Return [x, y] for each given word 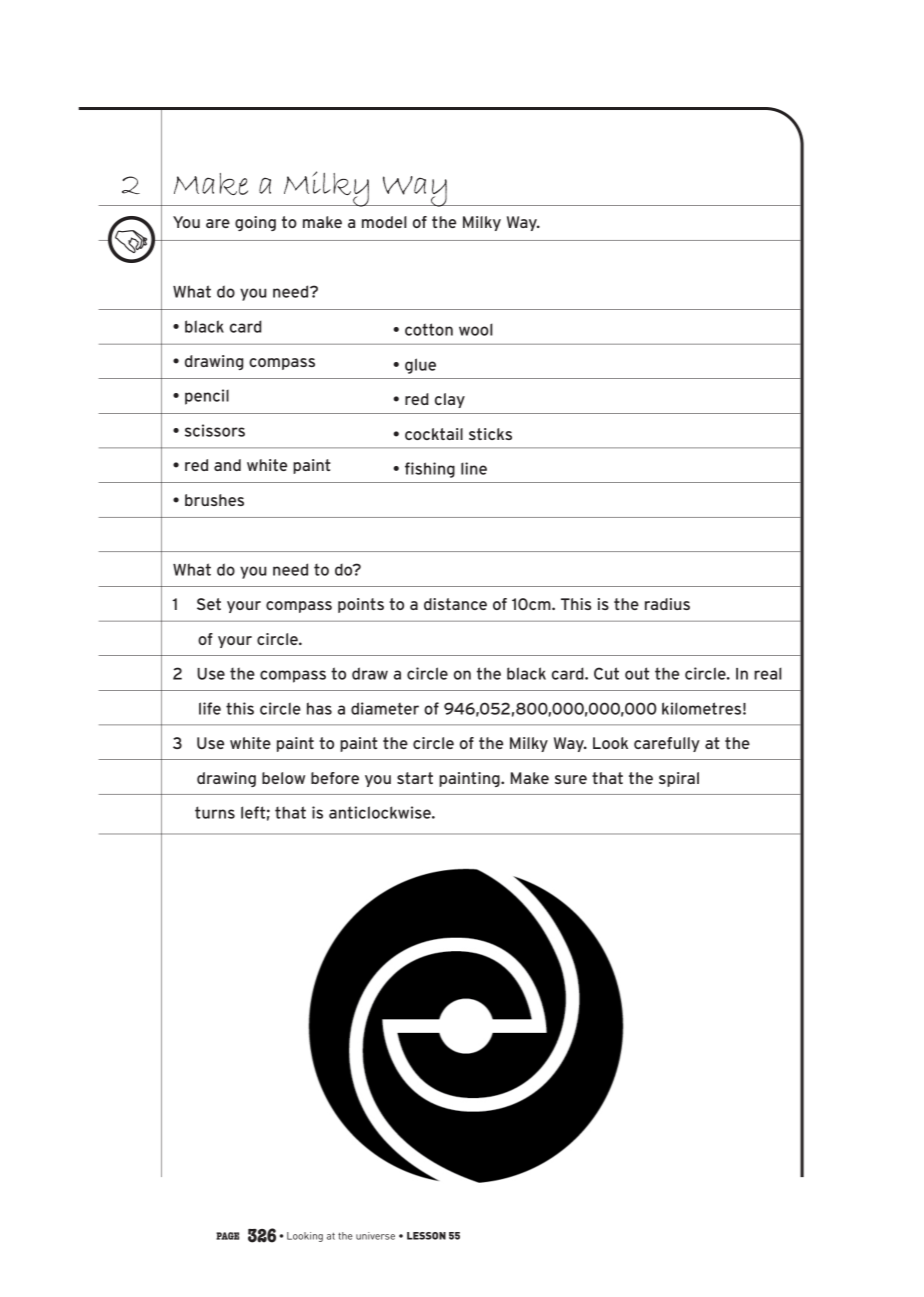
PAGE [227, 1236]
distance [455, 604]
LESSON [426, 1236]
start [415, 778]
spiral [679, 779]
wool [476, 329]
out [637, 673]
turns [215, 812]
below [283, 778]
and [227, 465]
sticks [490, 434]
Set [209, 604]
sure [571, 779]
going [255, 223]
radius [667, 604]
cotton [429, 329]
